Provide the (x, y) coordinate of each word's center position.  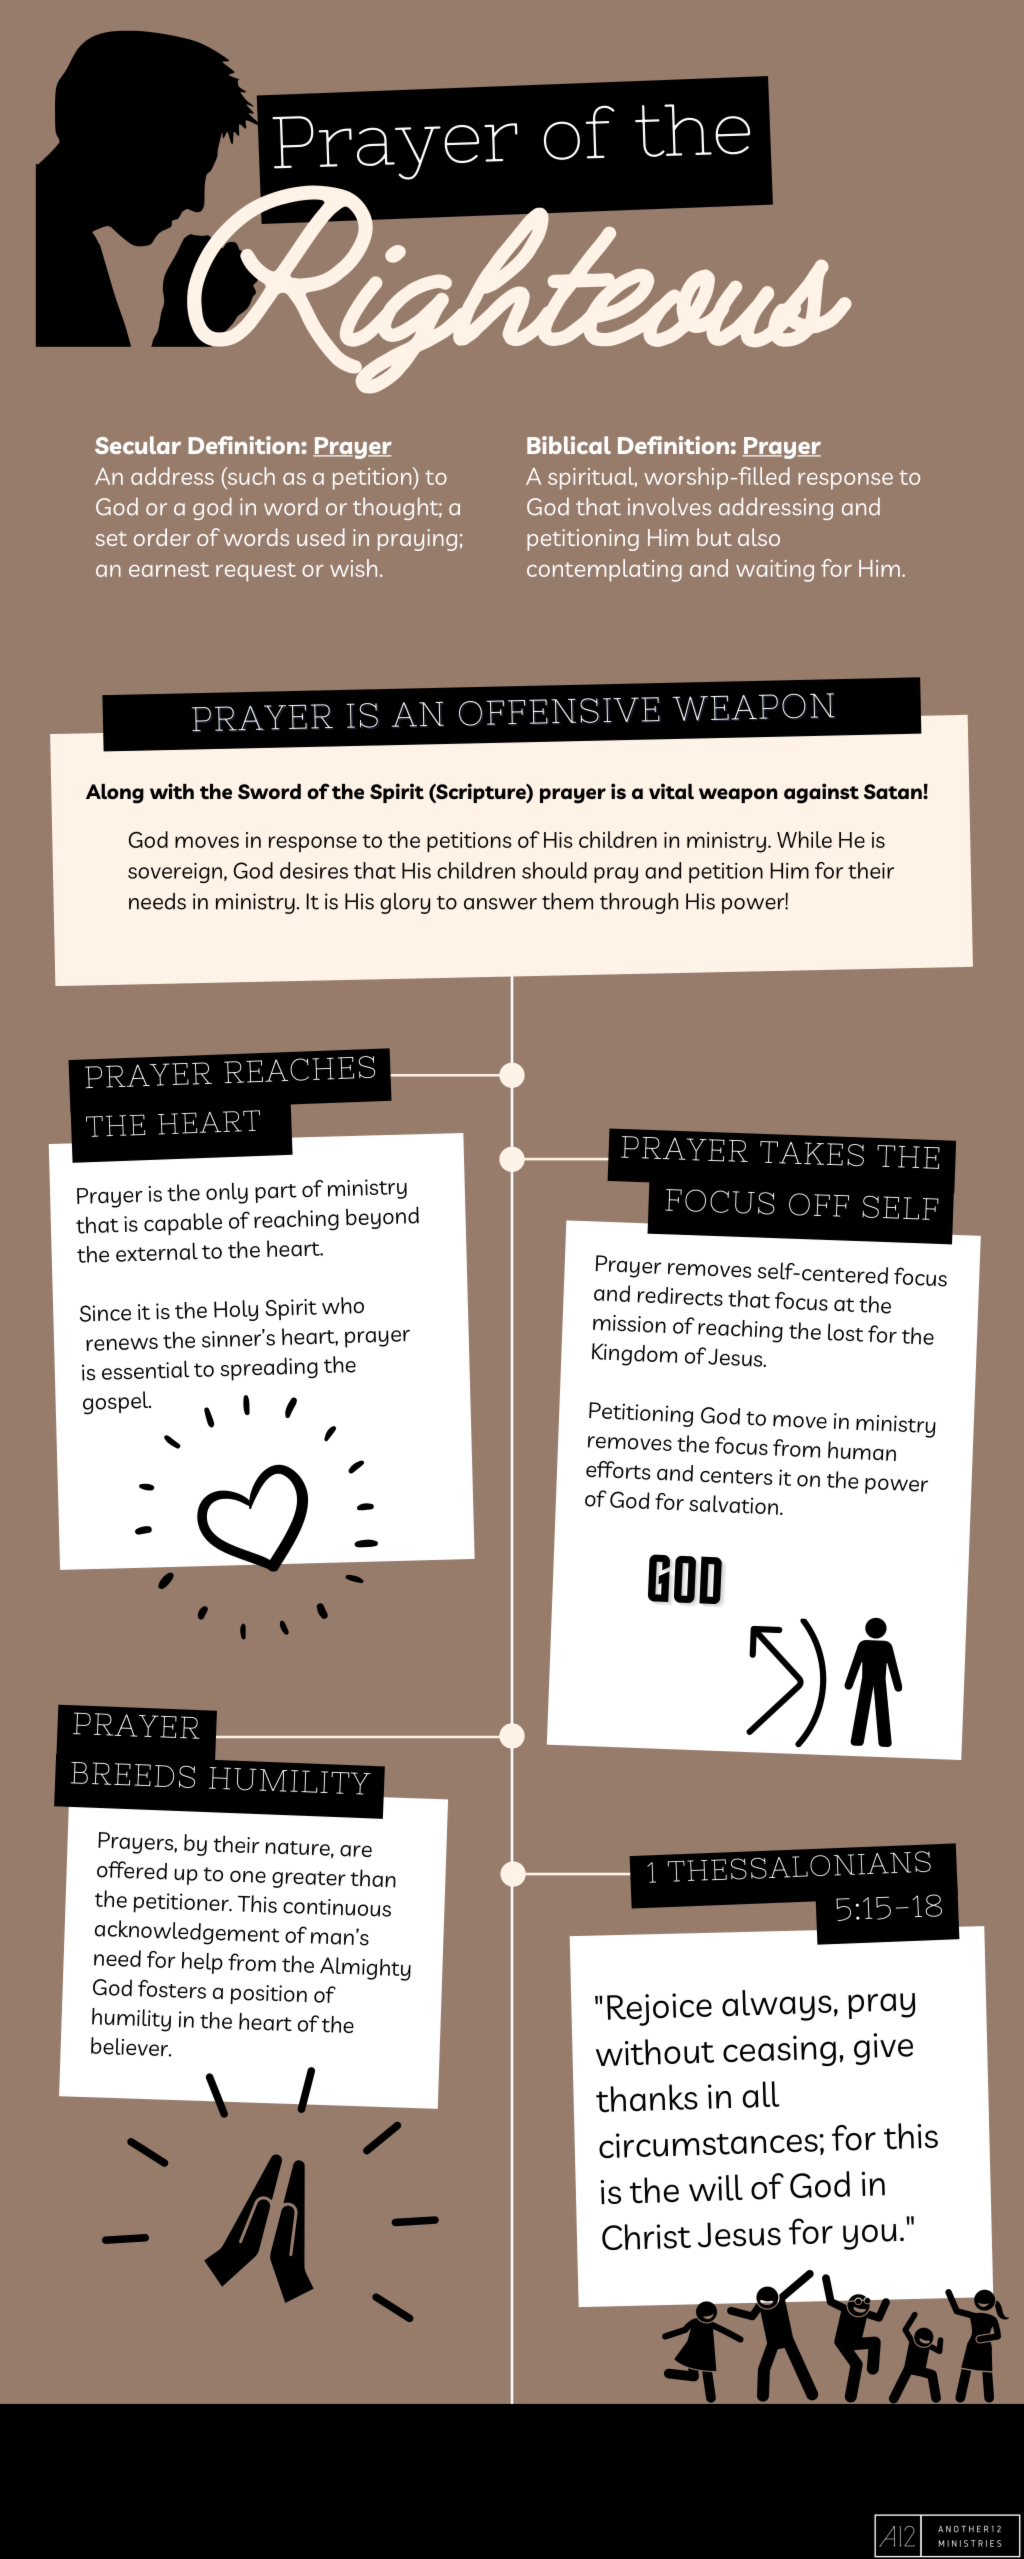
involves (669, 506)
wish (353, 568)
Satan (894, 791)
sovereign (175, 873)
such (250, 477)
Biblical (569, 445)
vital (671, 791)
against (821, 793)
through (639, 903)
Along (115, 794)
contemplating (604, 570)
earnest (169, 569)
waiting (775, 571)
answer (500, 904)
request (256, 572)
